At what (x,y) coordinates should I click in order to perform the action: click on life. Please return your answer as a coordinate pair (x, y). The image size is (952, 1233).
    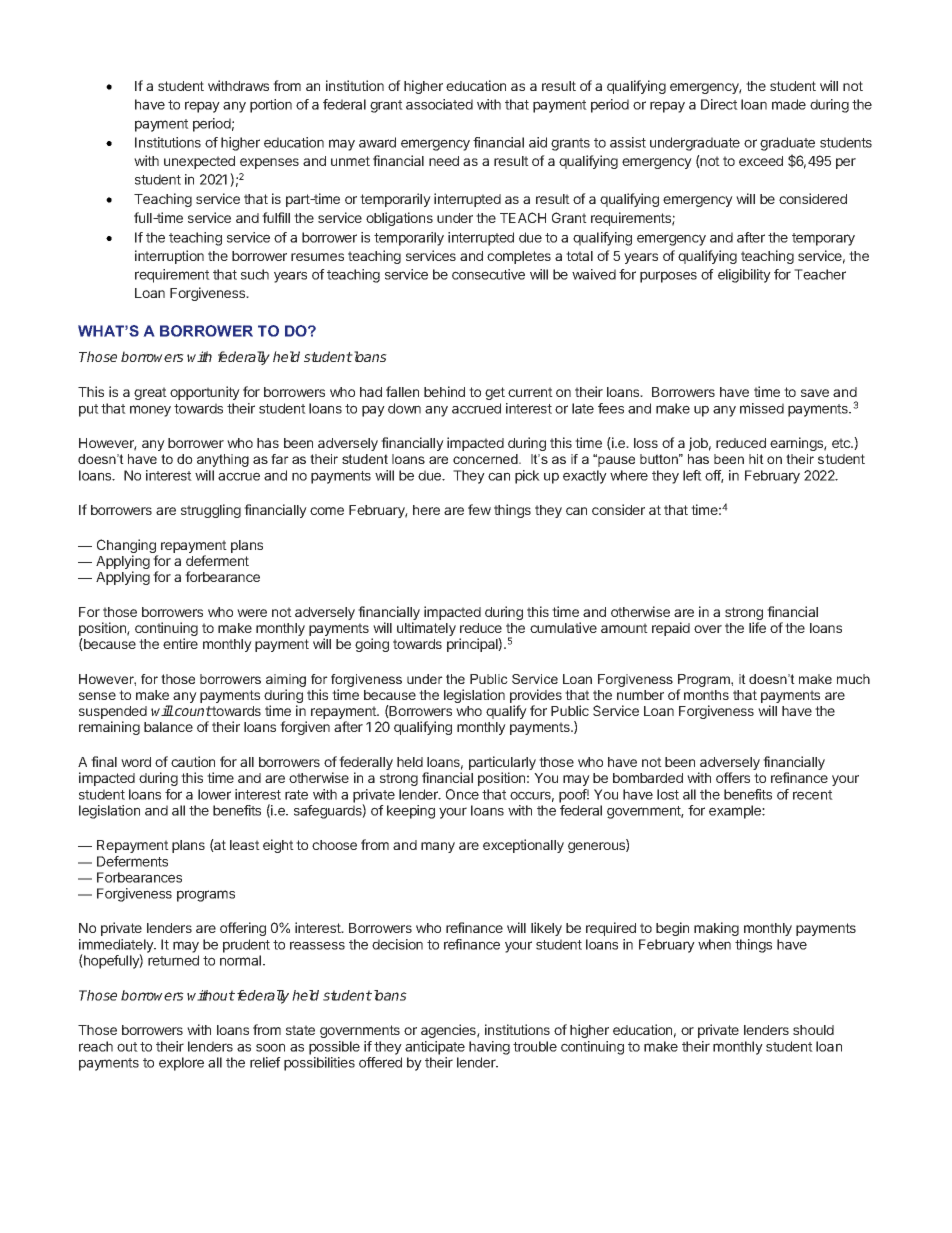
    Looking at the image, I should click on (757, 627).
